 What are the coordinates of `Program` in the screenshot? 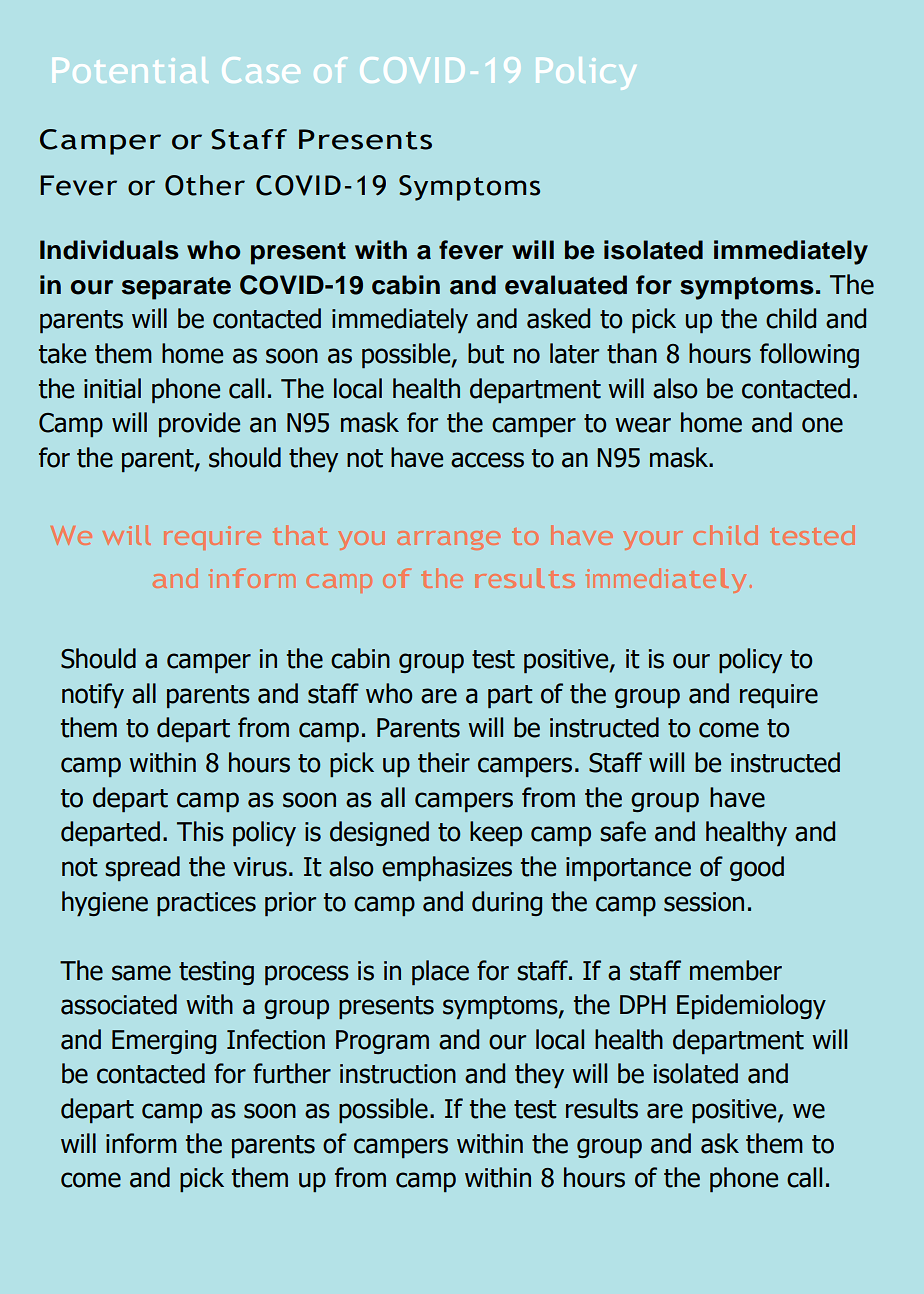 It's located at (382, 1042).
